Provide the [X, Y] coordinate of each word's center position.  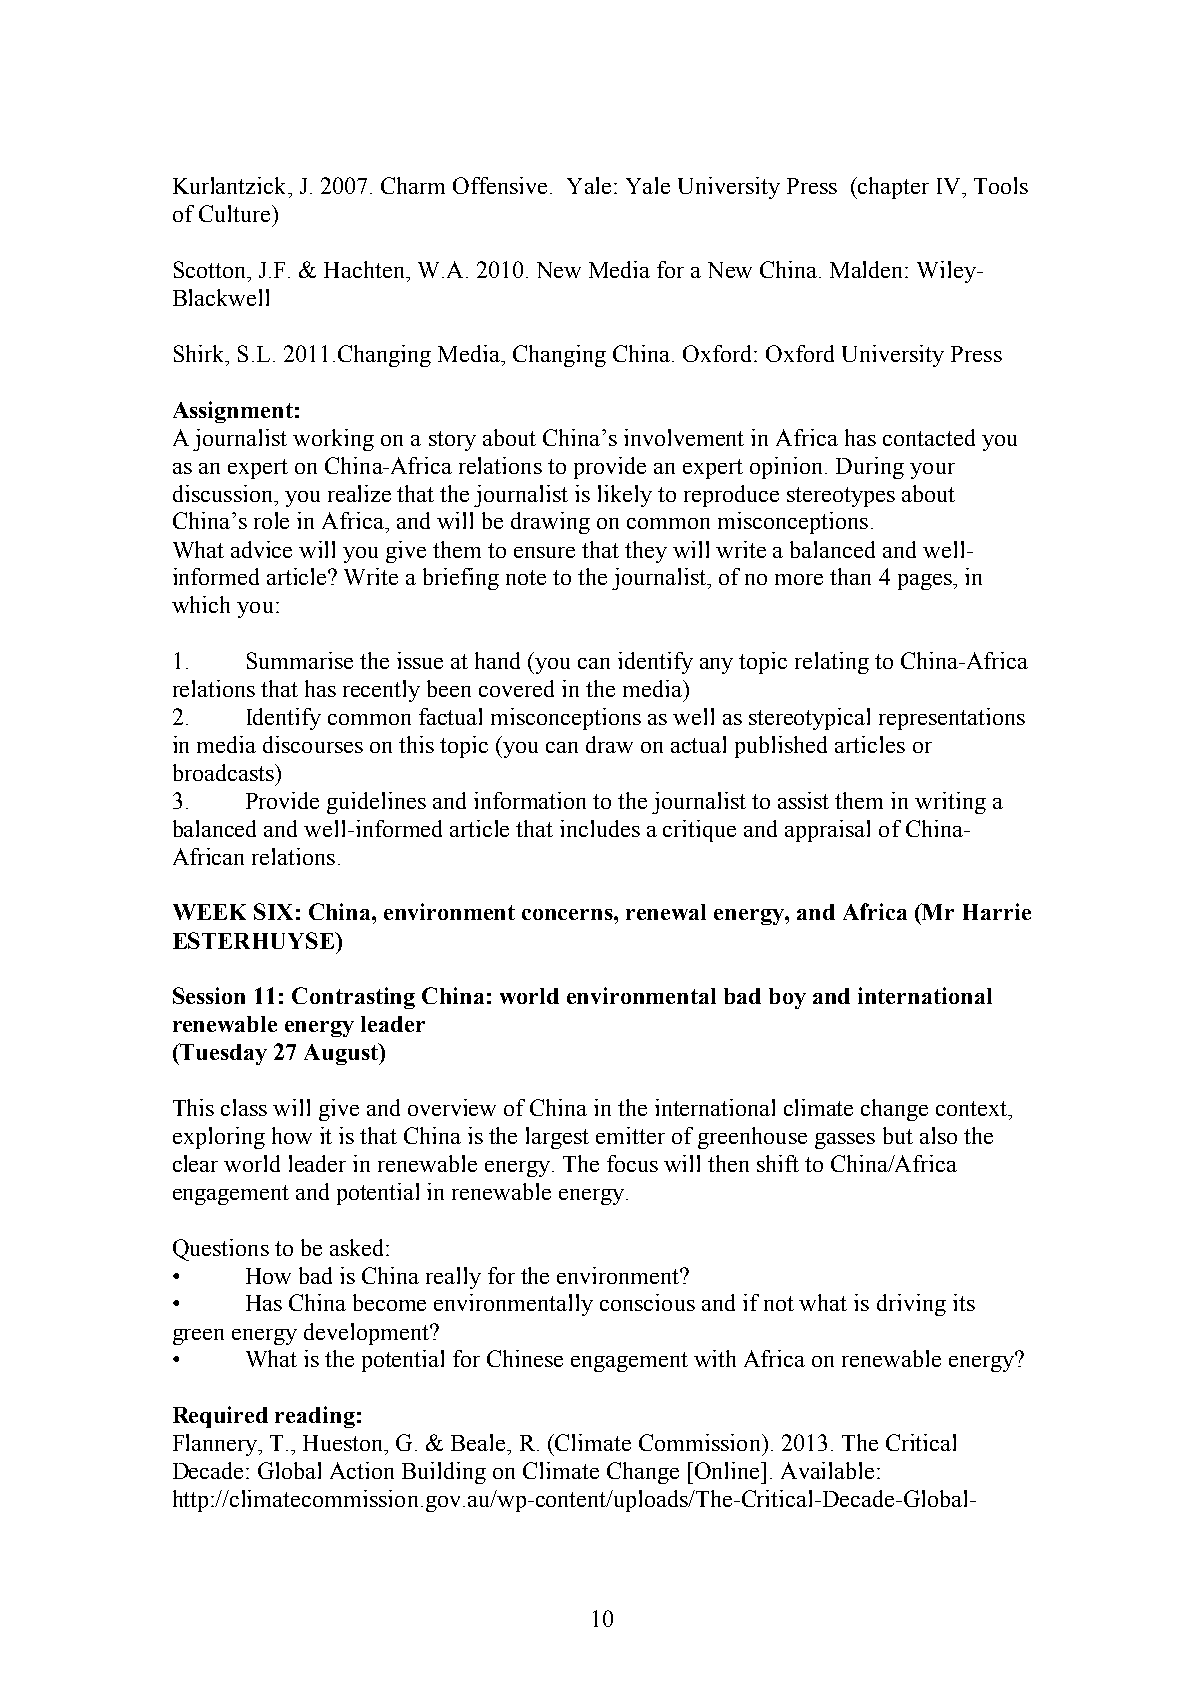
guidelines [376, 803]
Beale [479, 1442]
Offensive [502, 185]
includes [600, 828]
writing [950, 803]
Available [827, 1470]
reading [315, 1417]
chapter [892, 188]
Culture [236, 213]
